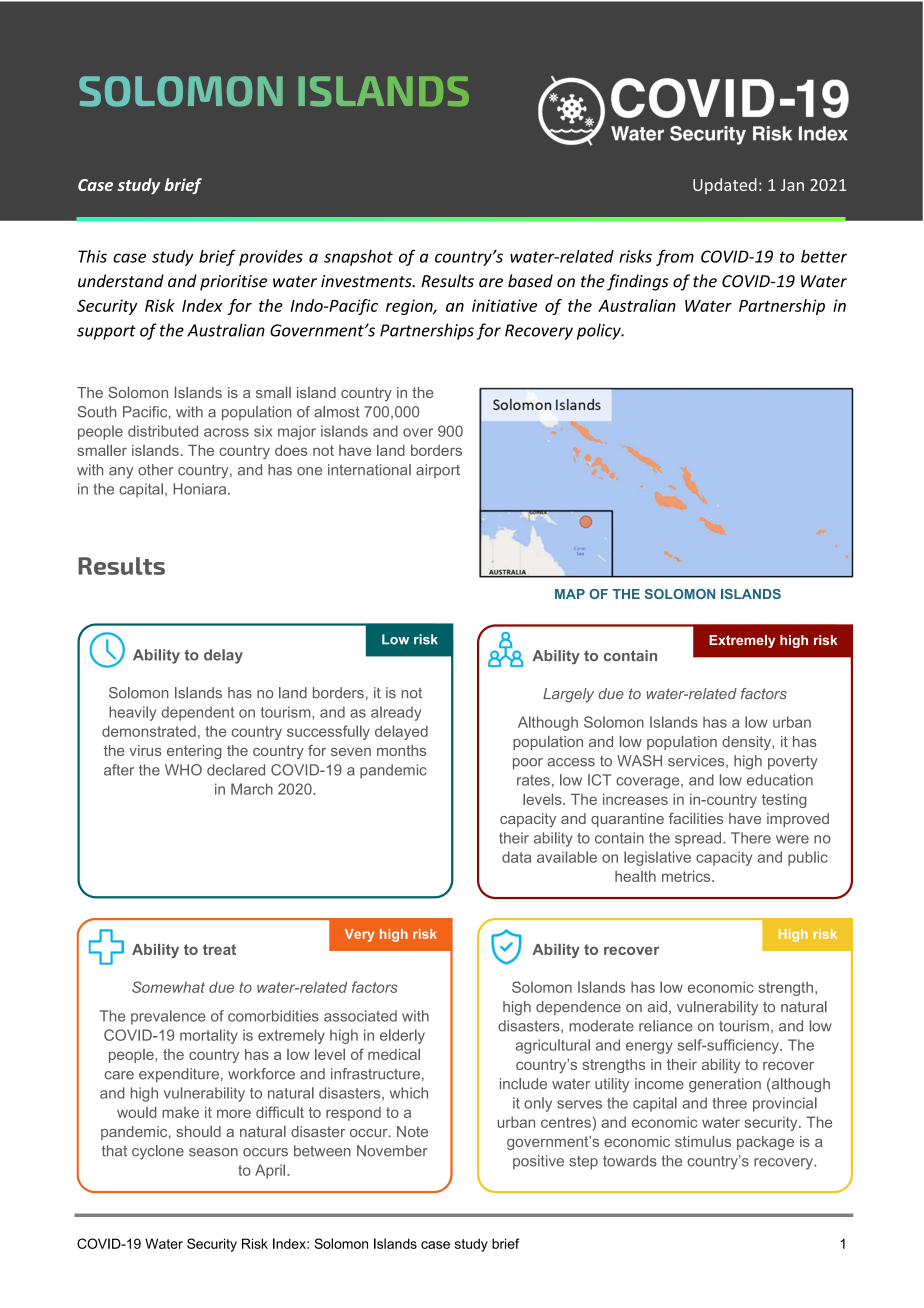  I want to click on snapshot, so click(358, 258).
